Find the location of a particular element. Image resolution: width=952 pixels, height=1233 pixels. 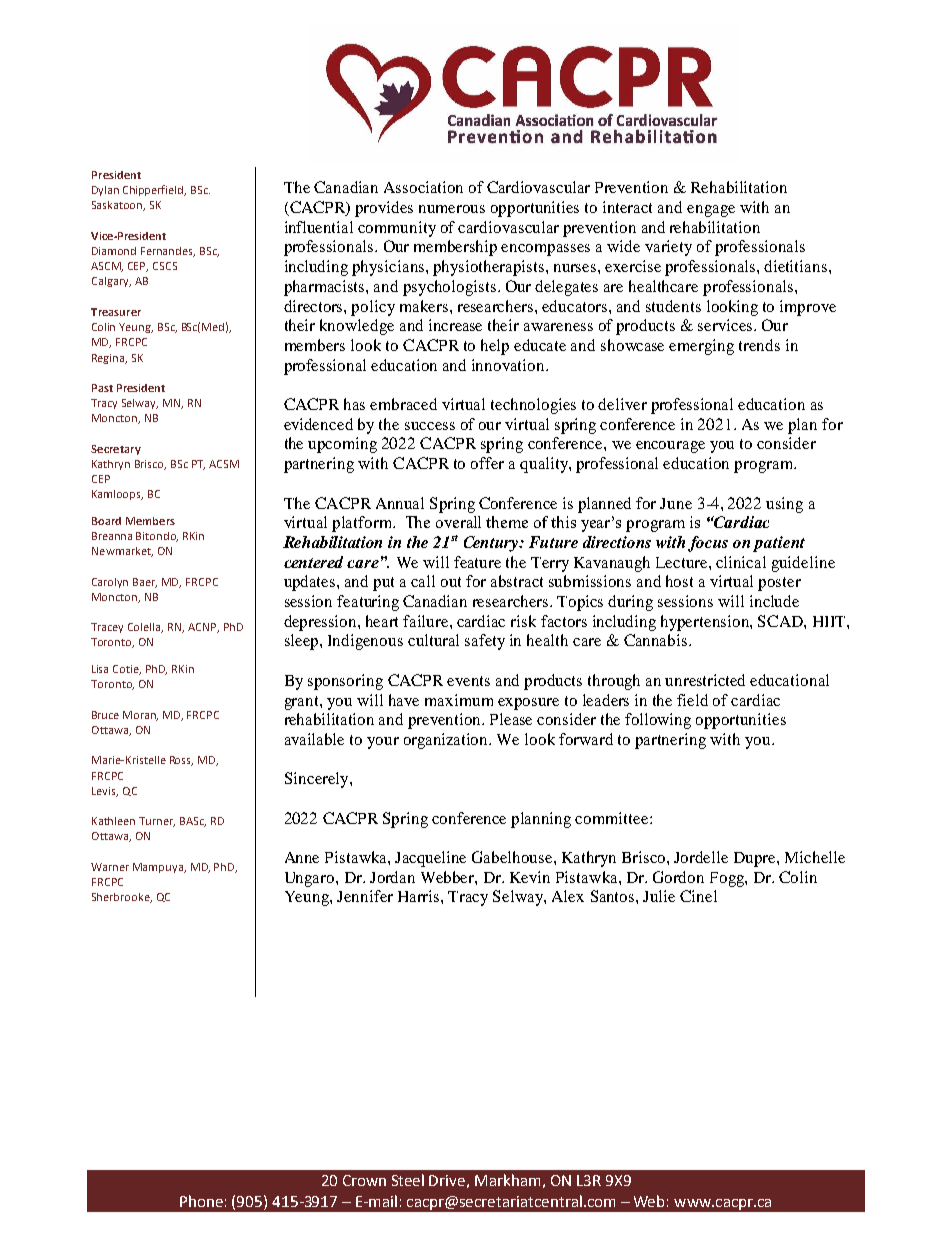

Markham is located at coordinates (507, 1180).
